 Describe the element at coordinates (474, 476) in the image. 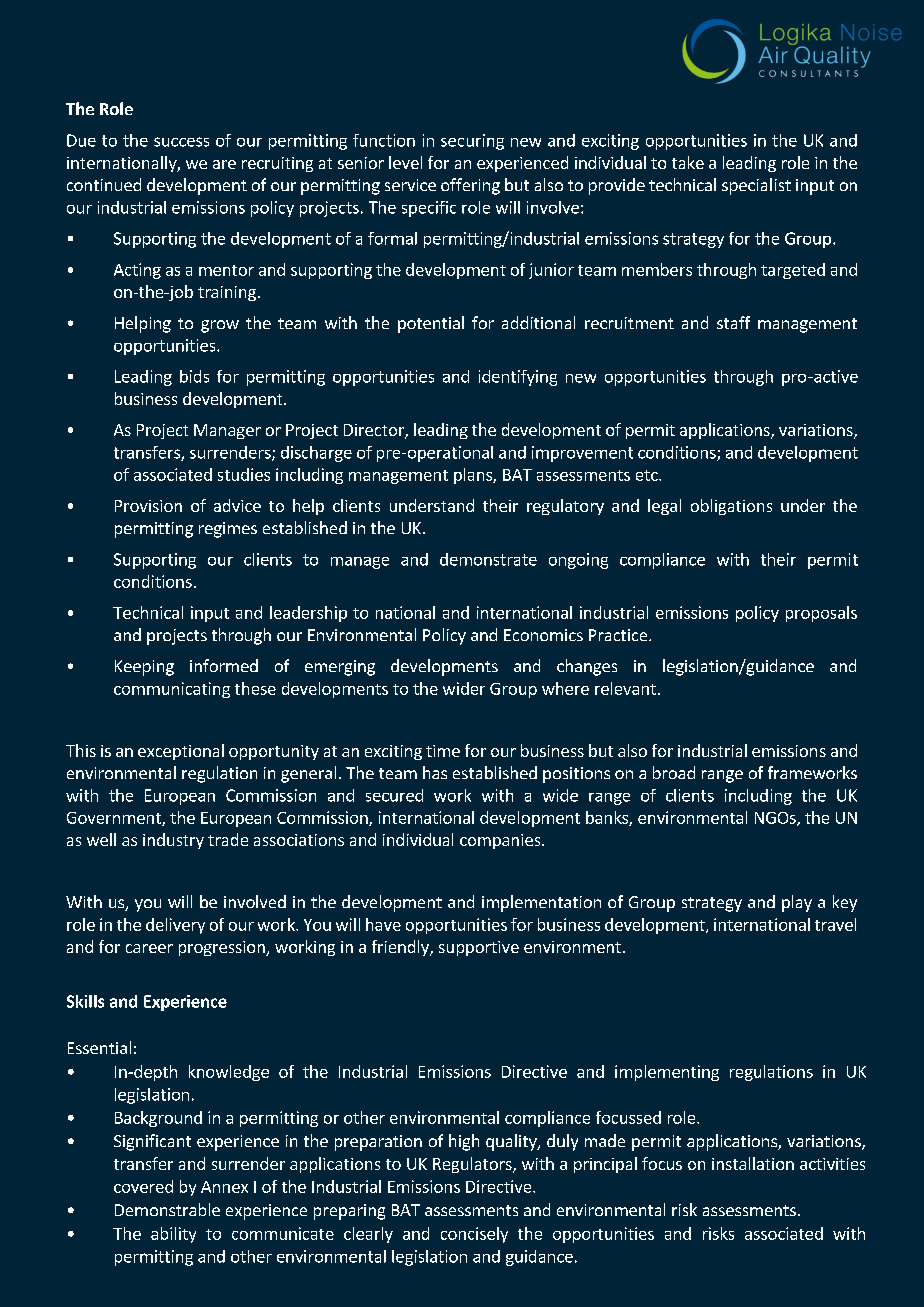

I see `plans` at that location.
